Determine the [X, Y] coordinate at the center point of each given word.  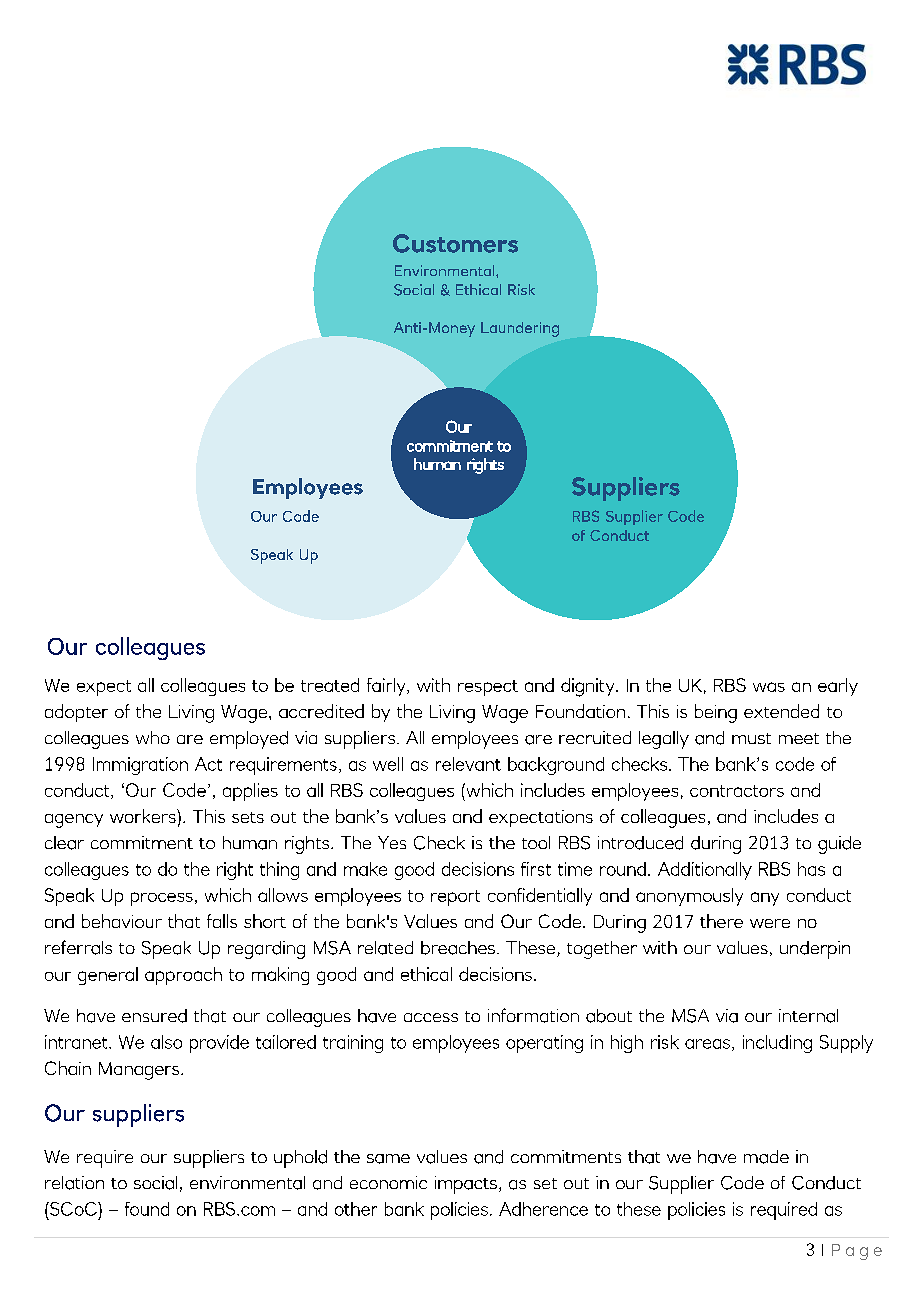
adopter [76, 713]
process [162, 899]
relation [74, 1183]
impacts [466, 1185]
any [765, 899]
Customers [455, 243]
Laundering [520, 329]
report [455, 898]
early [838, 687]
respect [488, 688]
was [769, 687]
